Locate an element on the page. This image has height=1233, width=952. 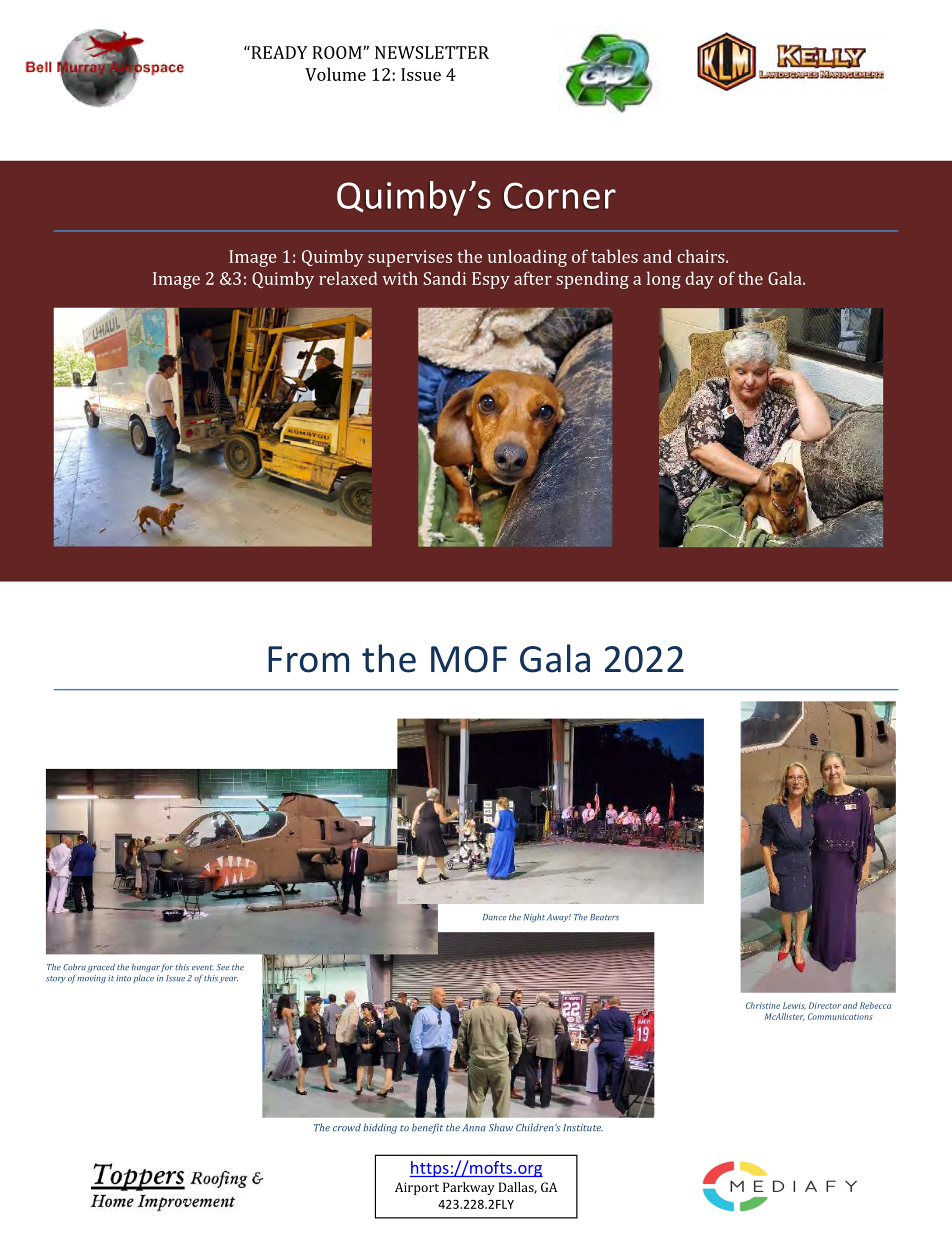
for is located at coordinates (167, 968).
